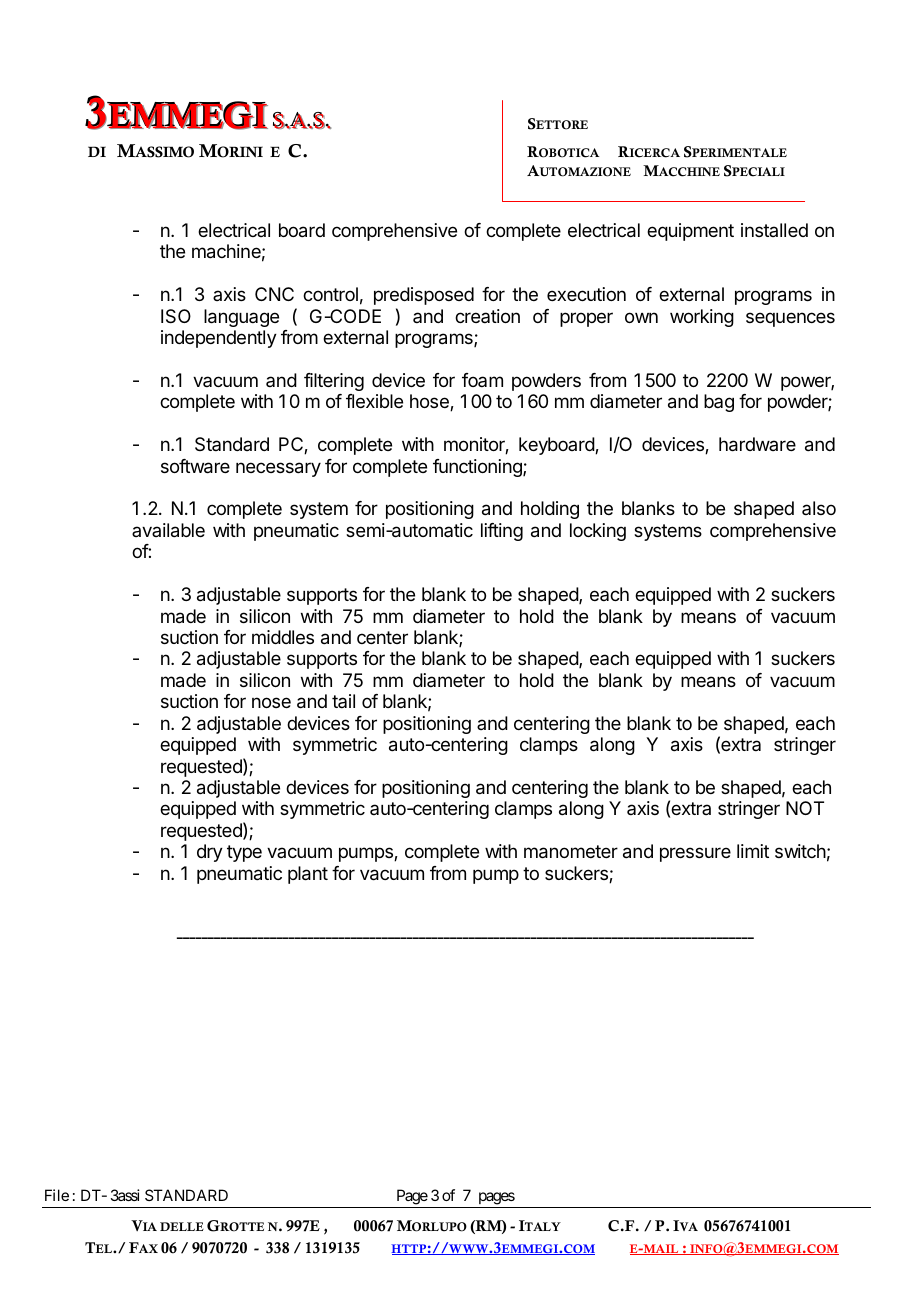 This document has width=924, height=1307. Describe the element at coordinates (695, 854) in the document. I see `pressure` at that location.
